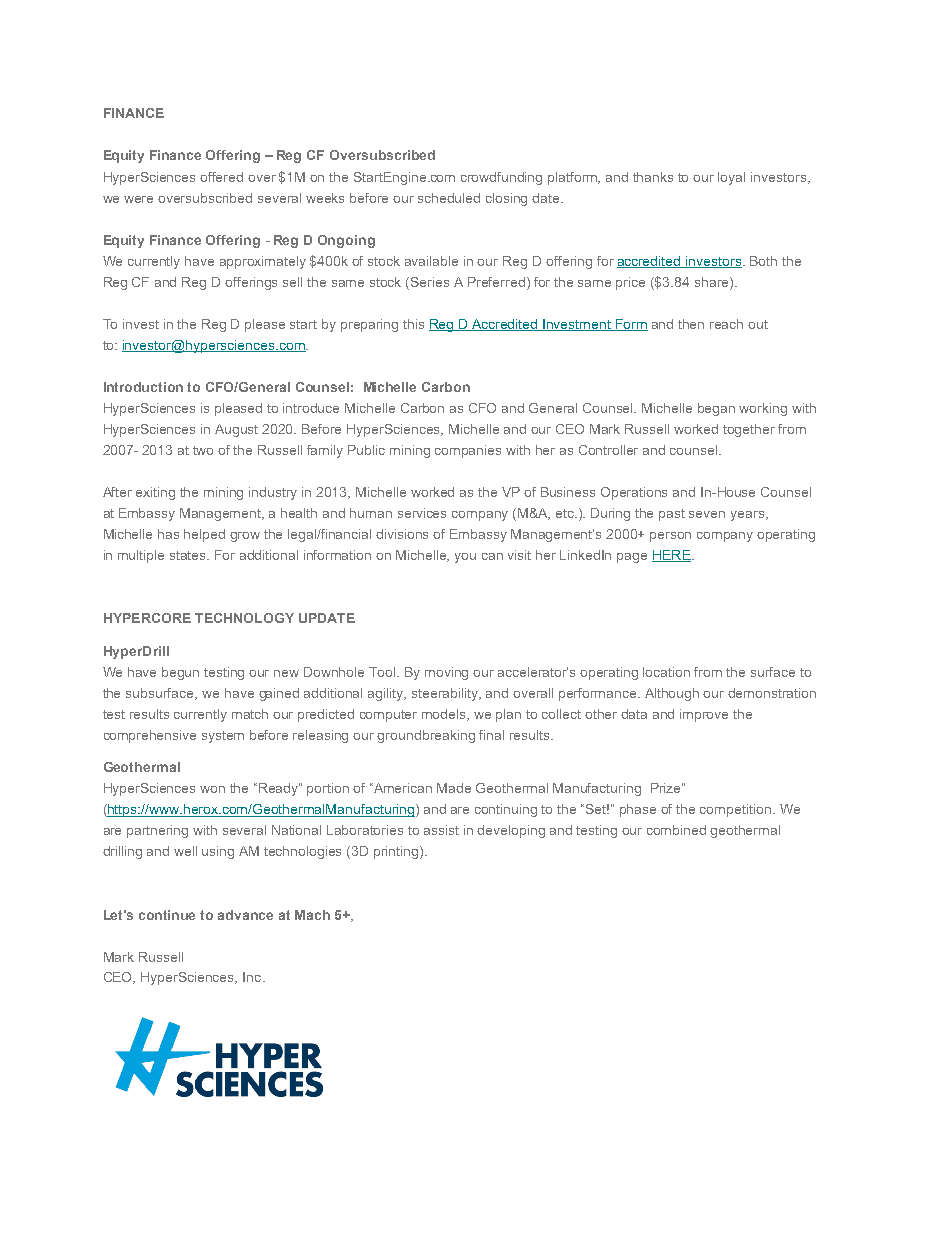 The width and height of the image is (952, 1233). Describe the element at coordinates (221, 177) in the image. I see `offered` at that location.
